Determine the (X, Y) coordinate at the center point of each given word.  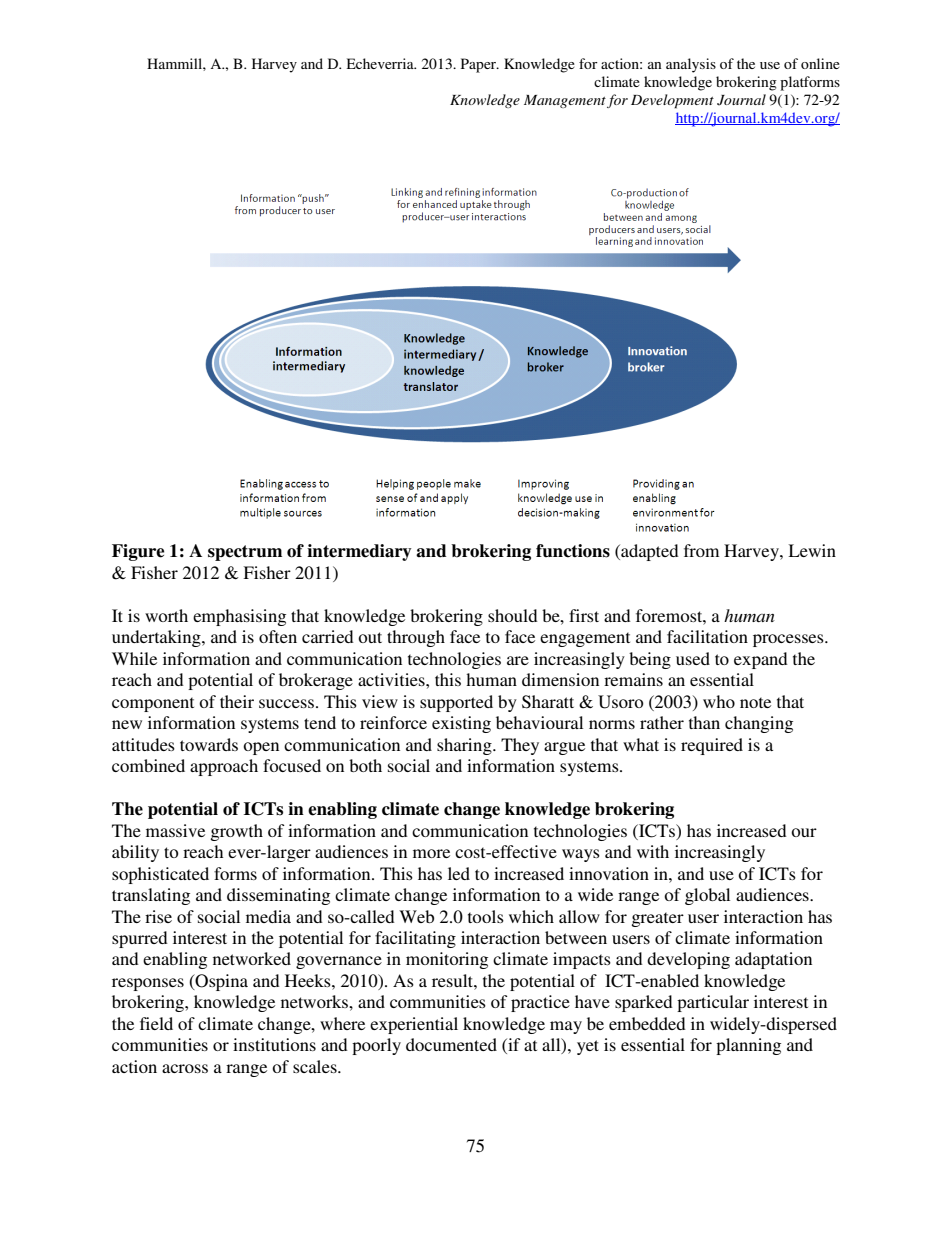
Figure (138, 552)
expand (761, 660)
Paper (479, 65)
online (820, 63)
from (701, 550)
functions (573, 551)
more (431, 853)
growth (237, 832)
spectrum (245, 553)
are (518, 660)
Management (565, 101)
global (707, 896)
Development (672, 101)
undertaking (157, 638)
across (185, 1068)
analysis (691, 65)
